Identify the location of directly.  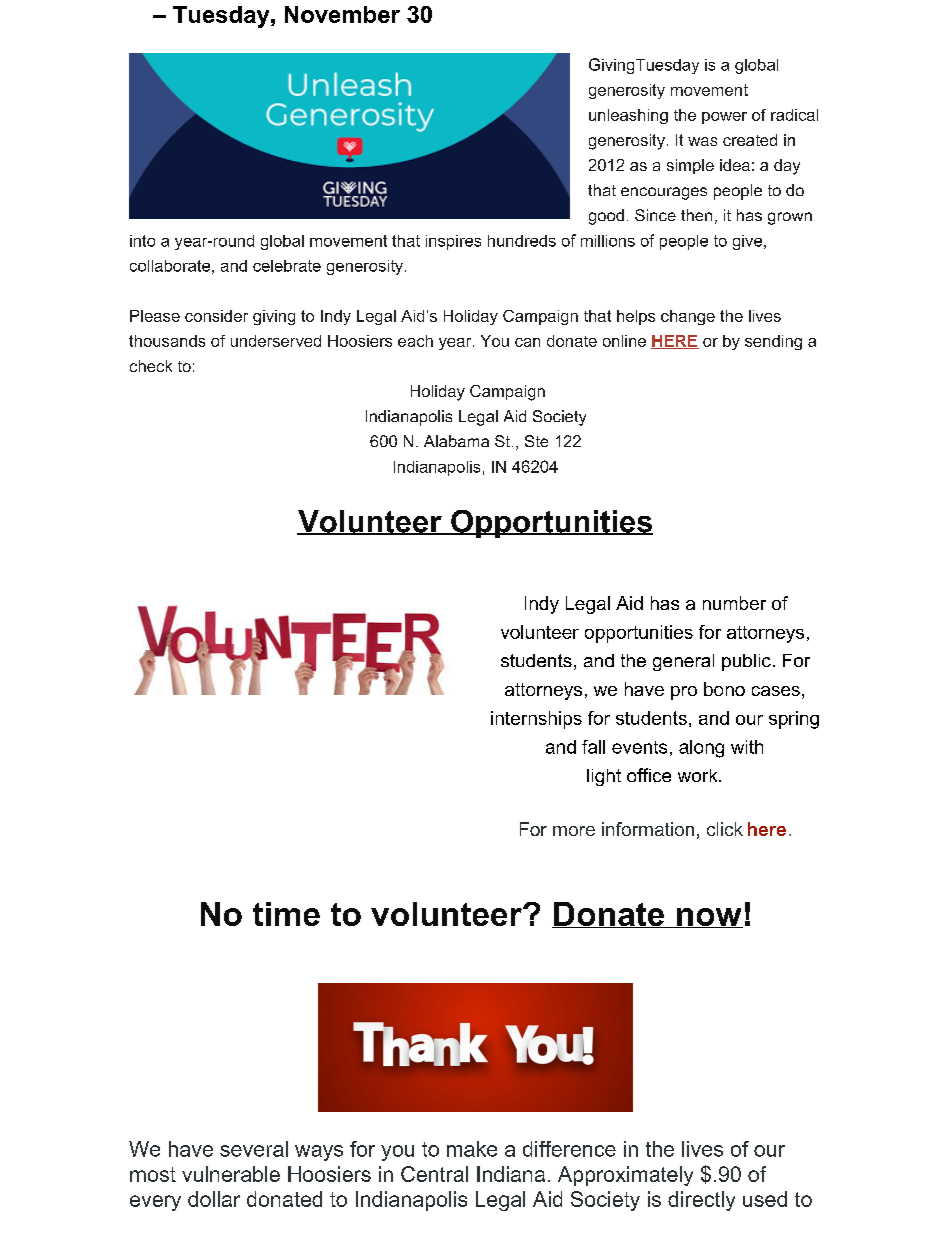
(701, 1201).
